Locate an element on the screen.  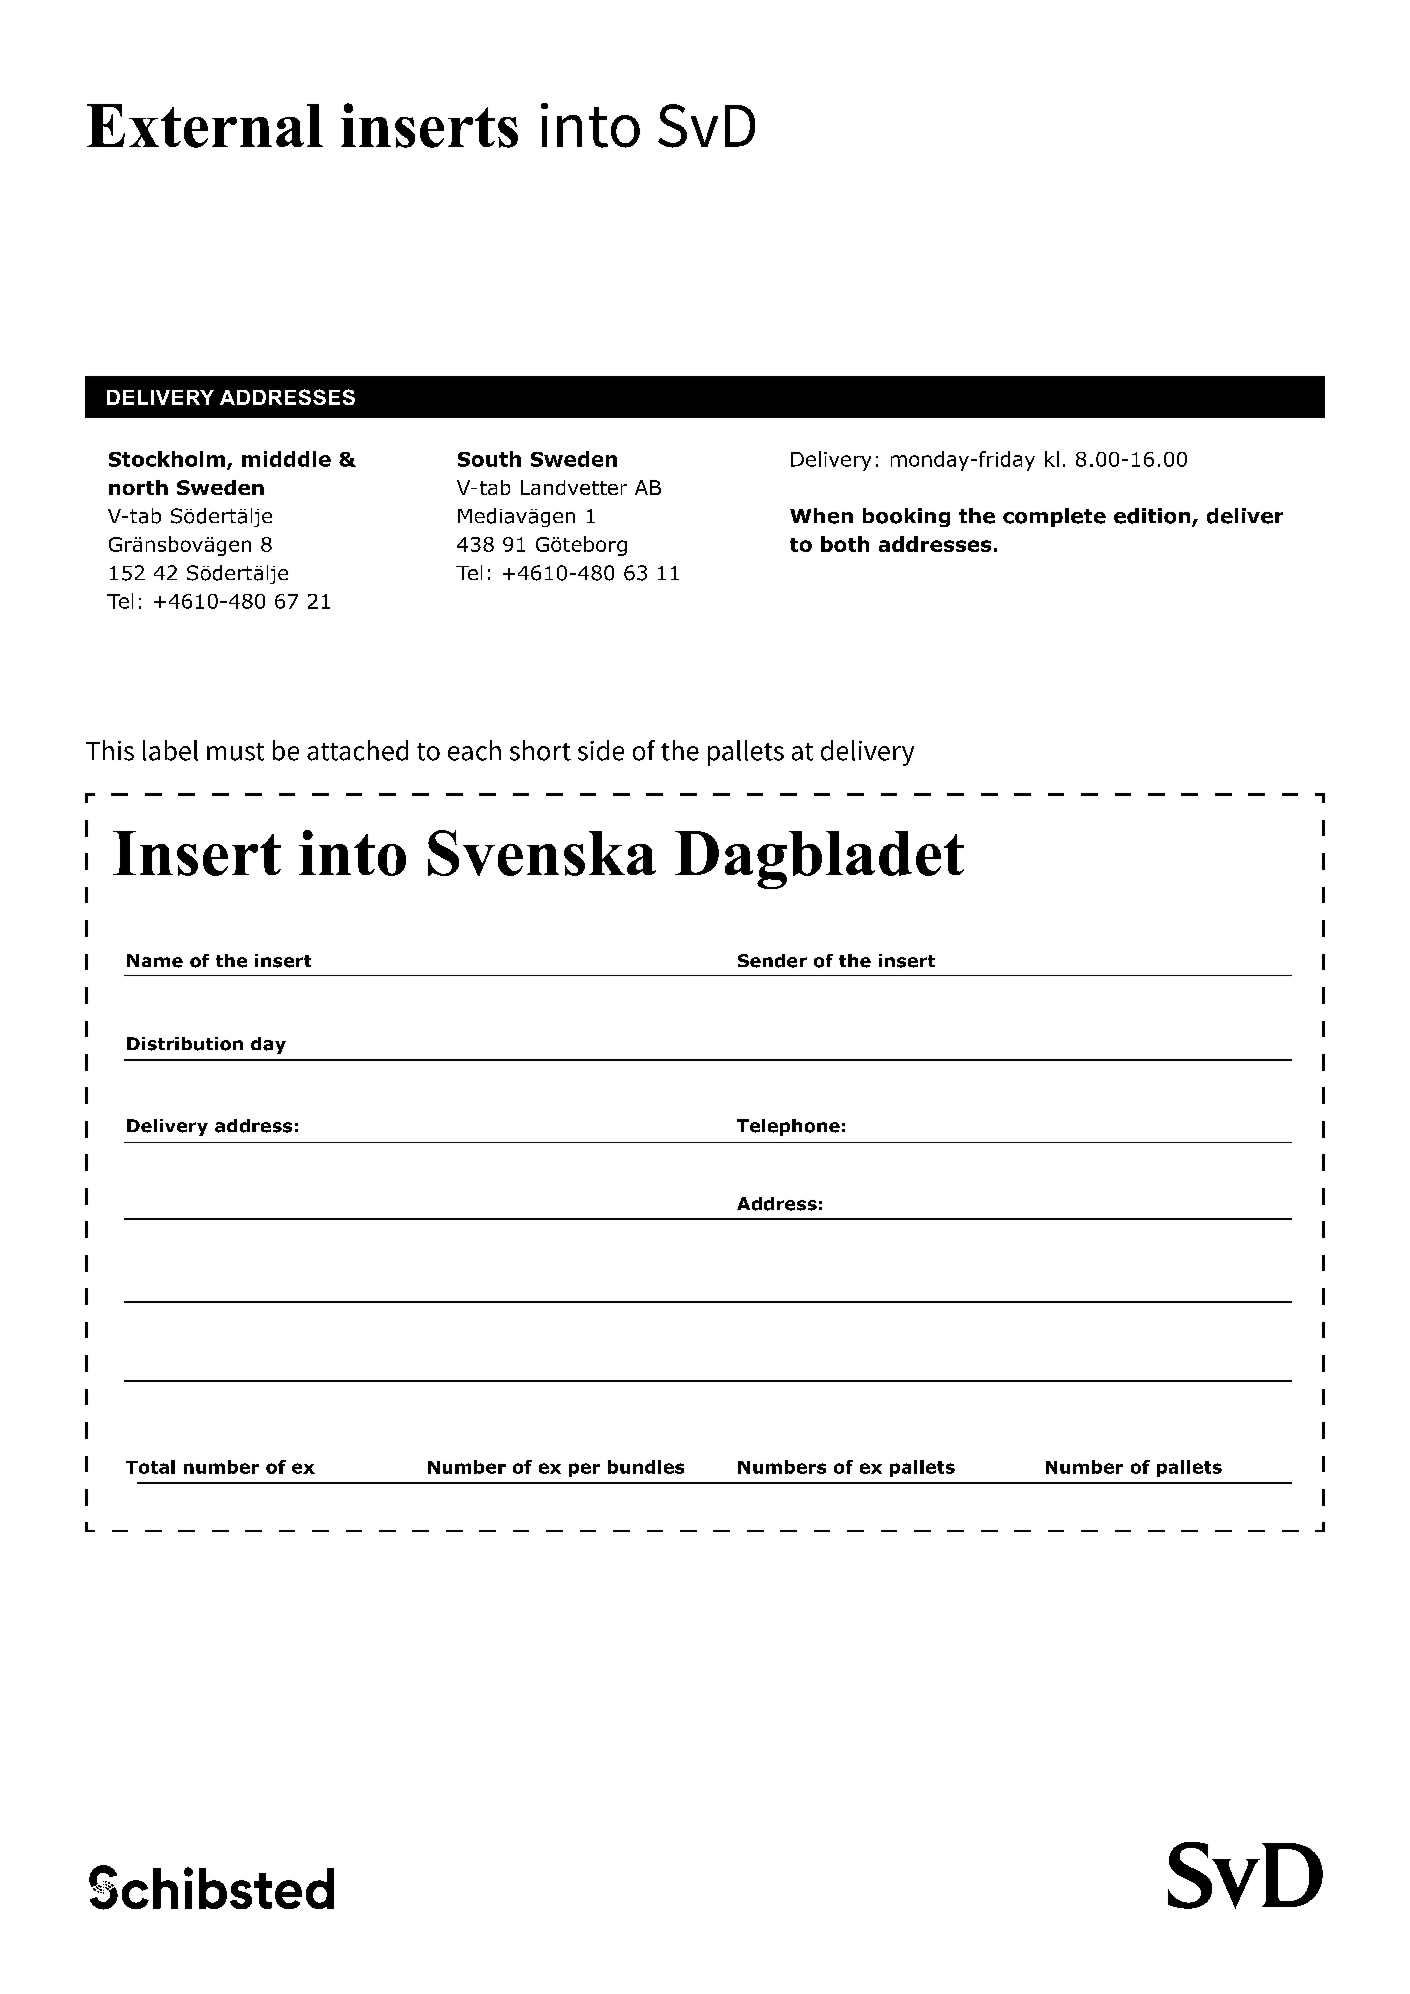
South is located at coordinates (489, 459).
